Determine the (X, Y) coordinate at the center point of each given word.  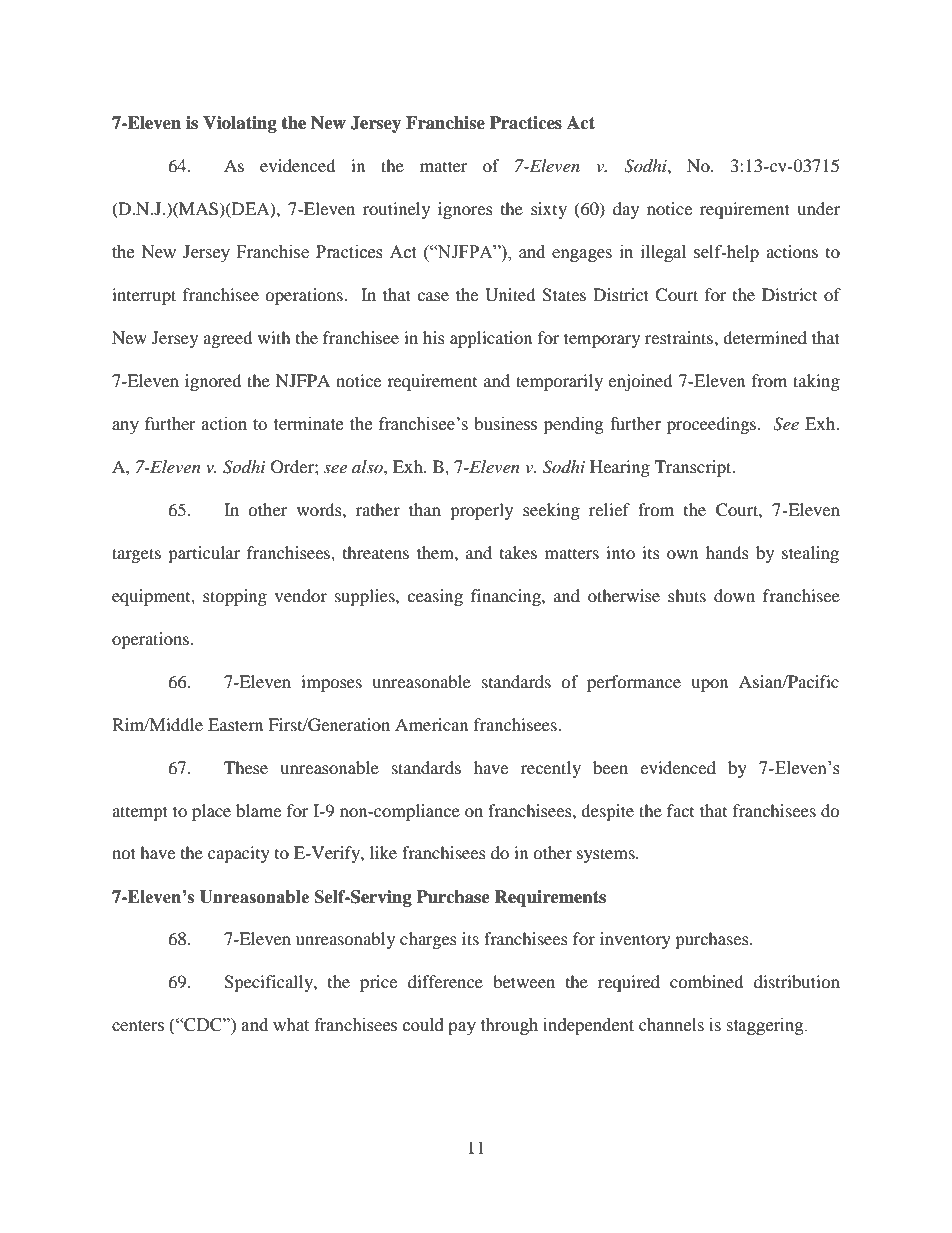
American (431, 724)
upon (709, 685)
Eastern (235, 724)
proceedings (713, 425)
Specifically (269, 983)
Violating (240, 124)
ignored (213, 382)
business (505, 424)
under (818, 208)
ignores (465, 210)
